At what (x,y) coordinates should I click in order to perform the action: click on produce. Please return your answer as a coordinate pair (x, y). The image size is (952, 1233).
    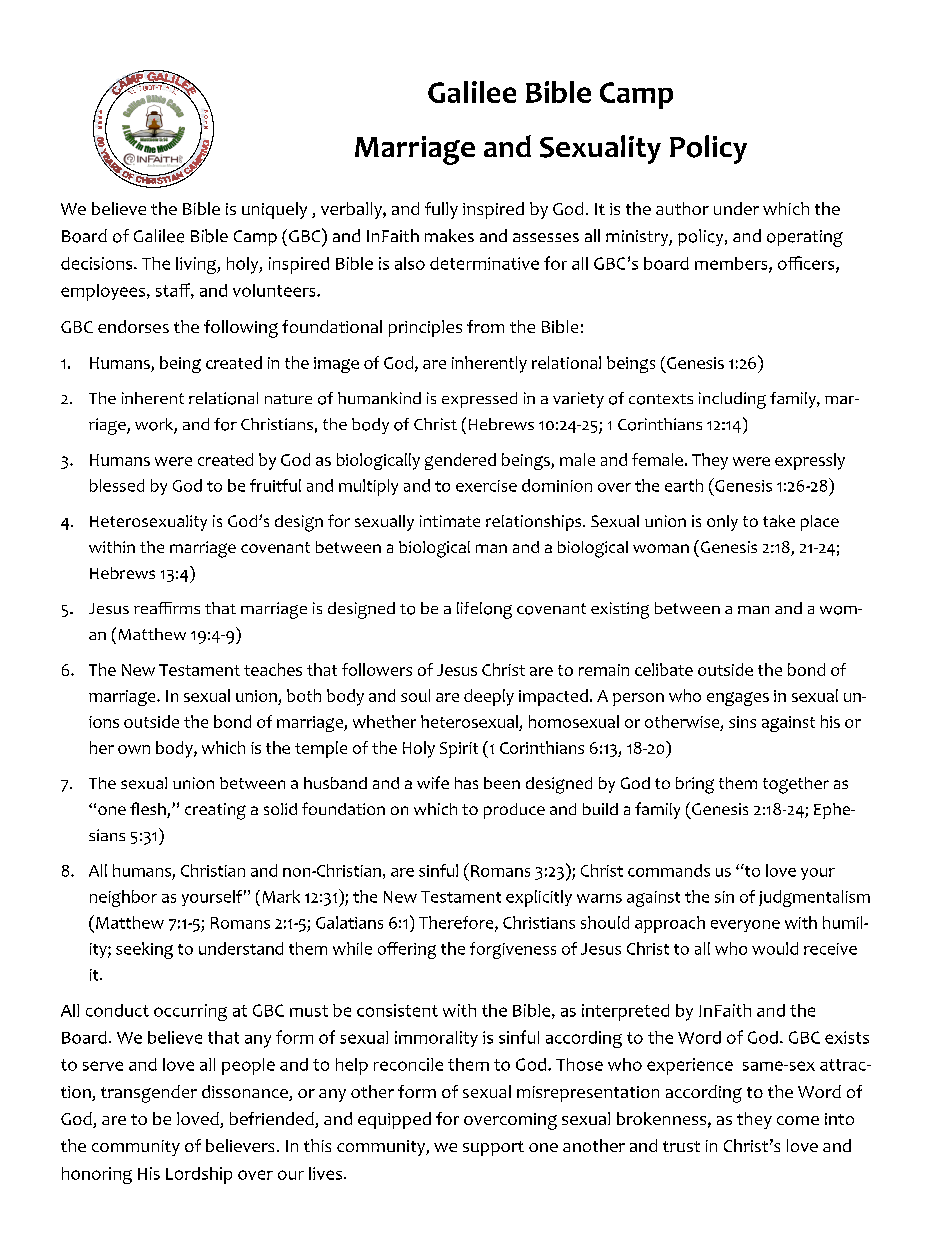
    Looking at the image, I should click on (514, 811).
